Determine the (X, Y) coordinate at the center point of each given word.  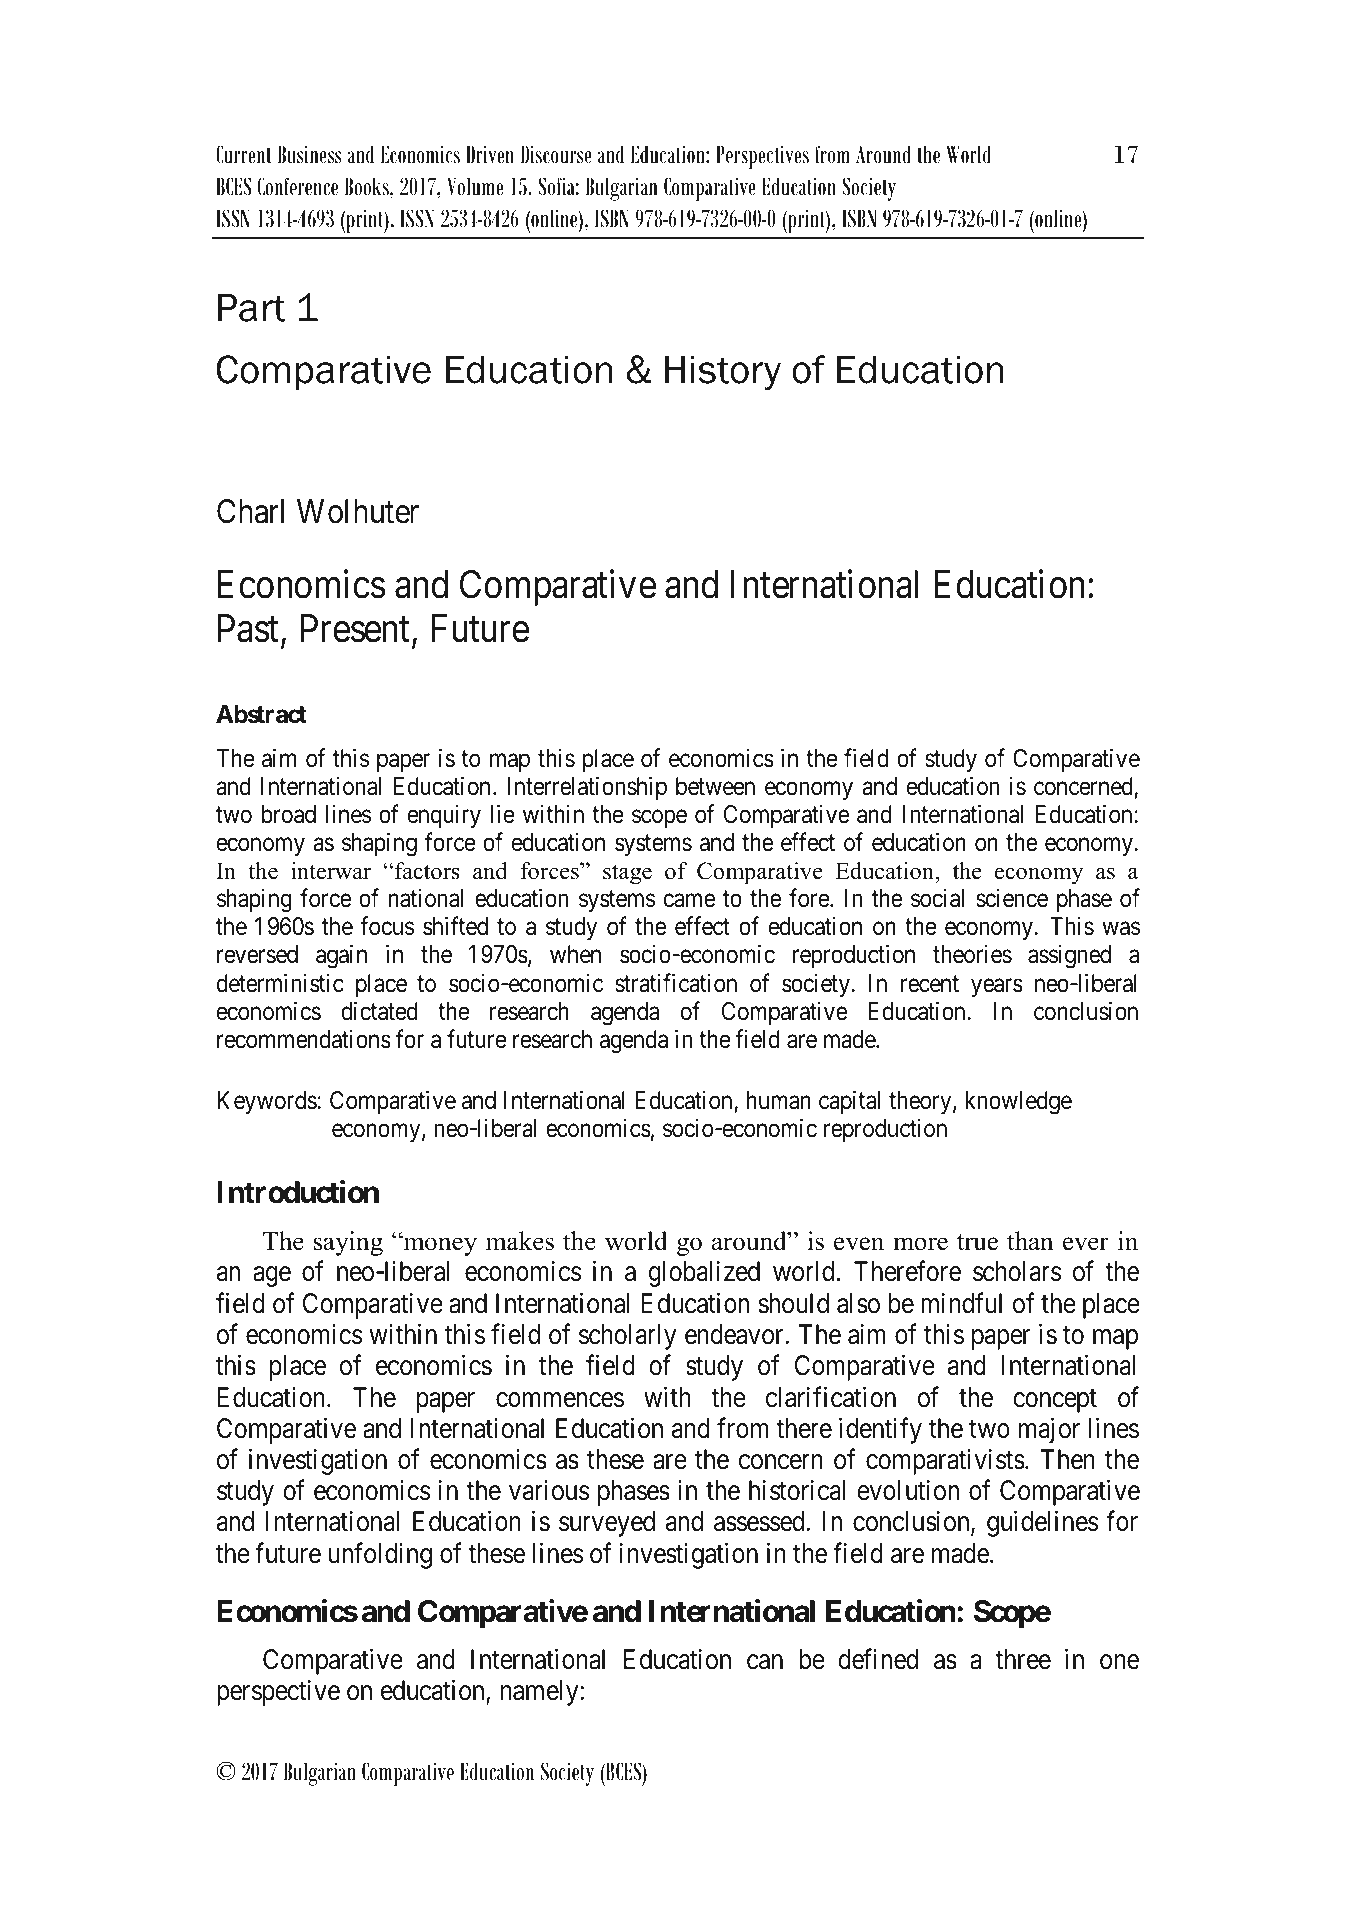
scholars (1017, 1271)
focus (387, 926)
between (715, 786)
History (723, 373)
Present (357, 630)
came (689, 901)
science (1012, 898)
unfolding (380, 1555)
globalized (704, 1274)
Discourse (556, 154)
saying (348, 1243)
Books (368, 186)
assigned (1069, 957)
